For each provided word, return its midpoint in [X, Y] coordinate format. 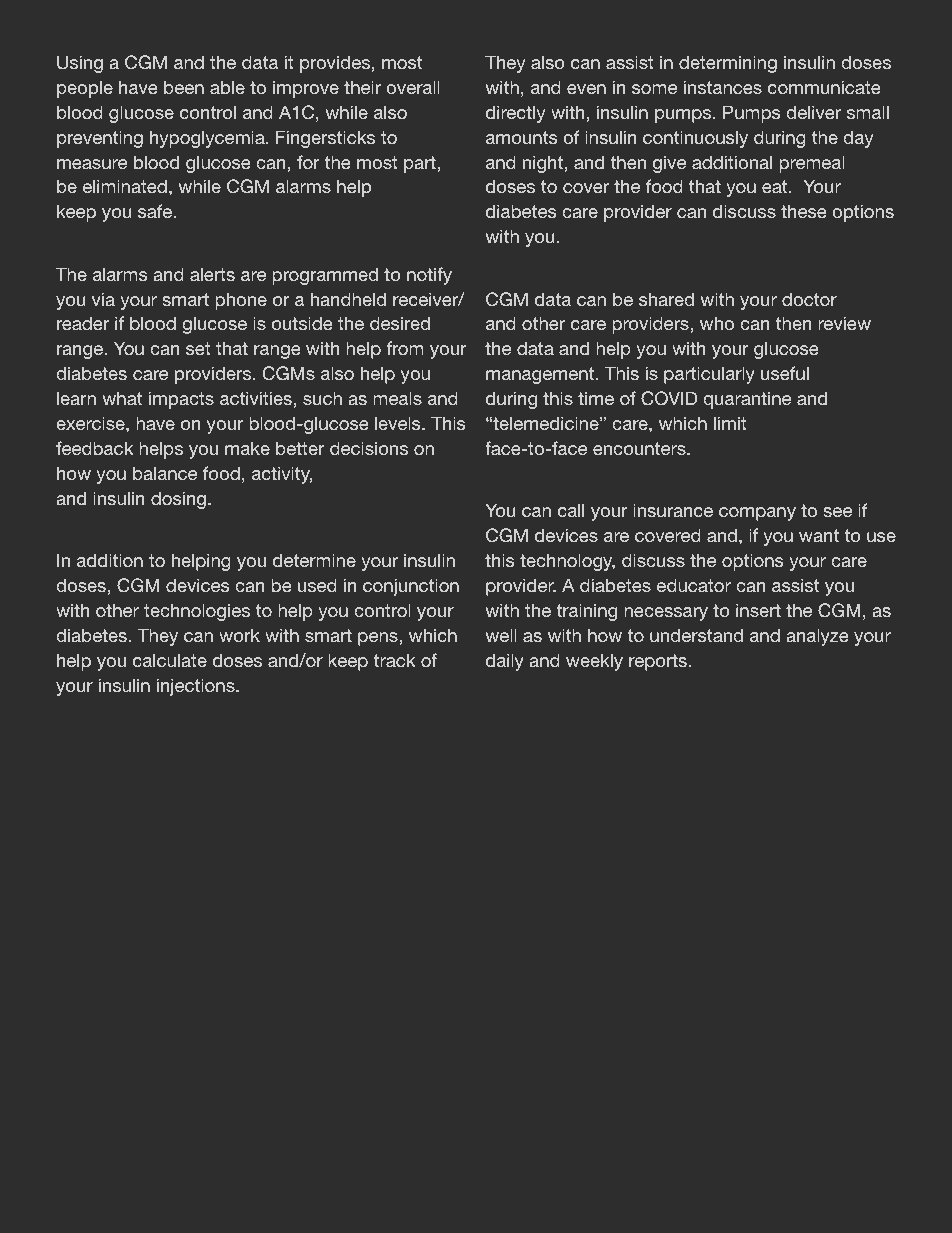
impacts [181, 400]
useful [785, 373]
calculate [170, 660]
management [541, 375]
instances [723, 87]
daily [505, 662]
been [184, 87]
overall [413, 87]
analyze [817, 637]
